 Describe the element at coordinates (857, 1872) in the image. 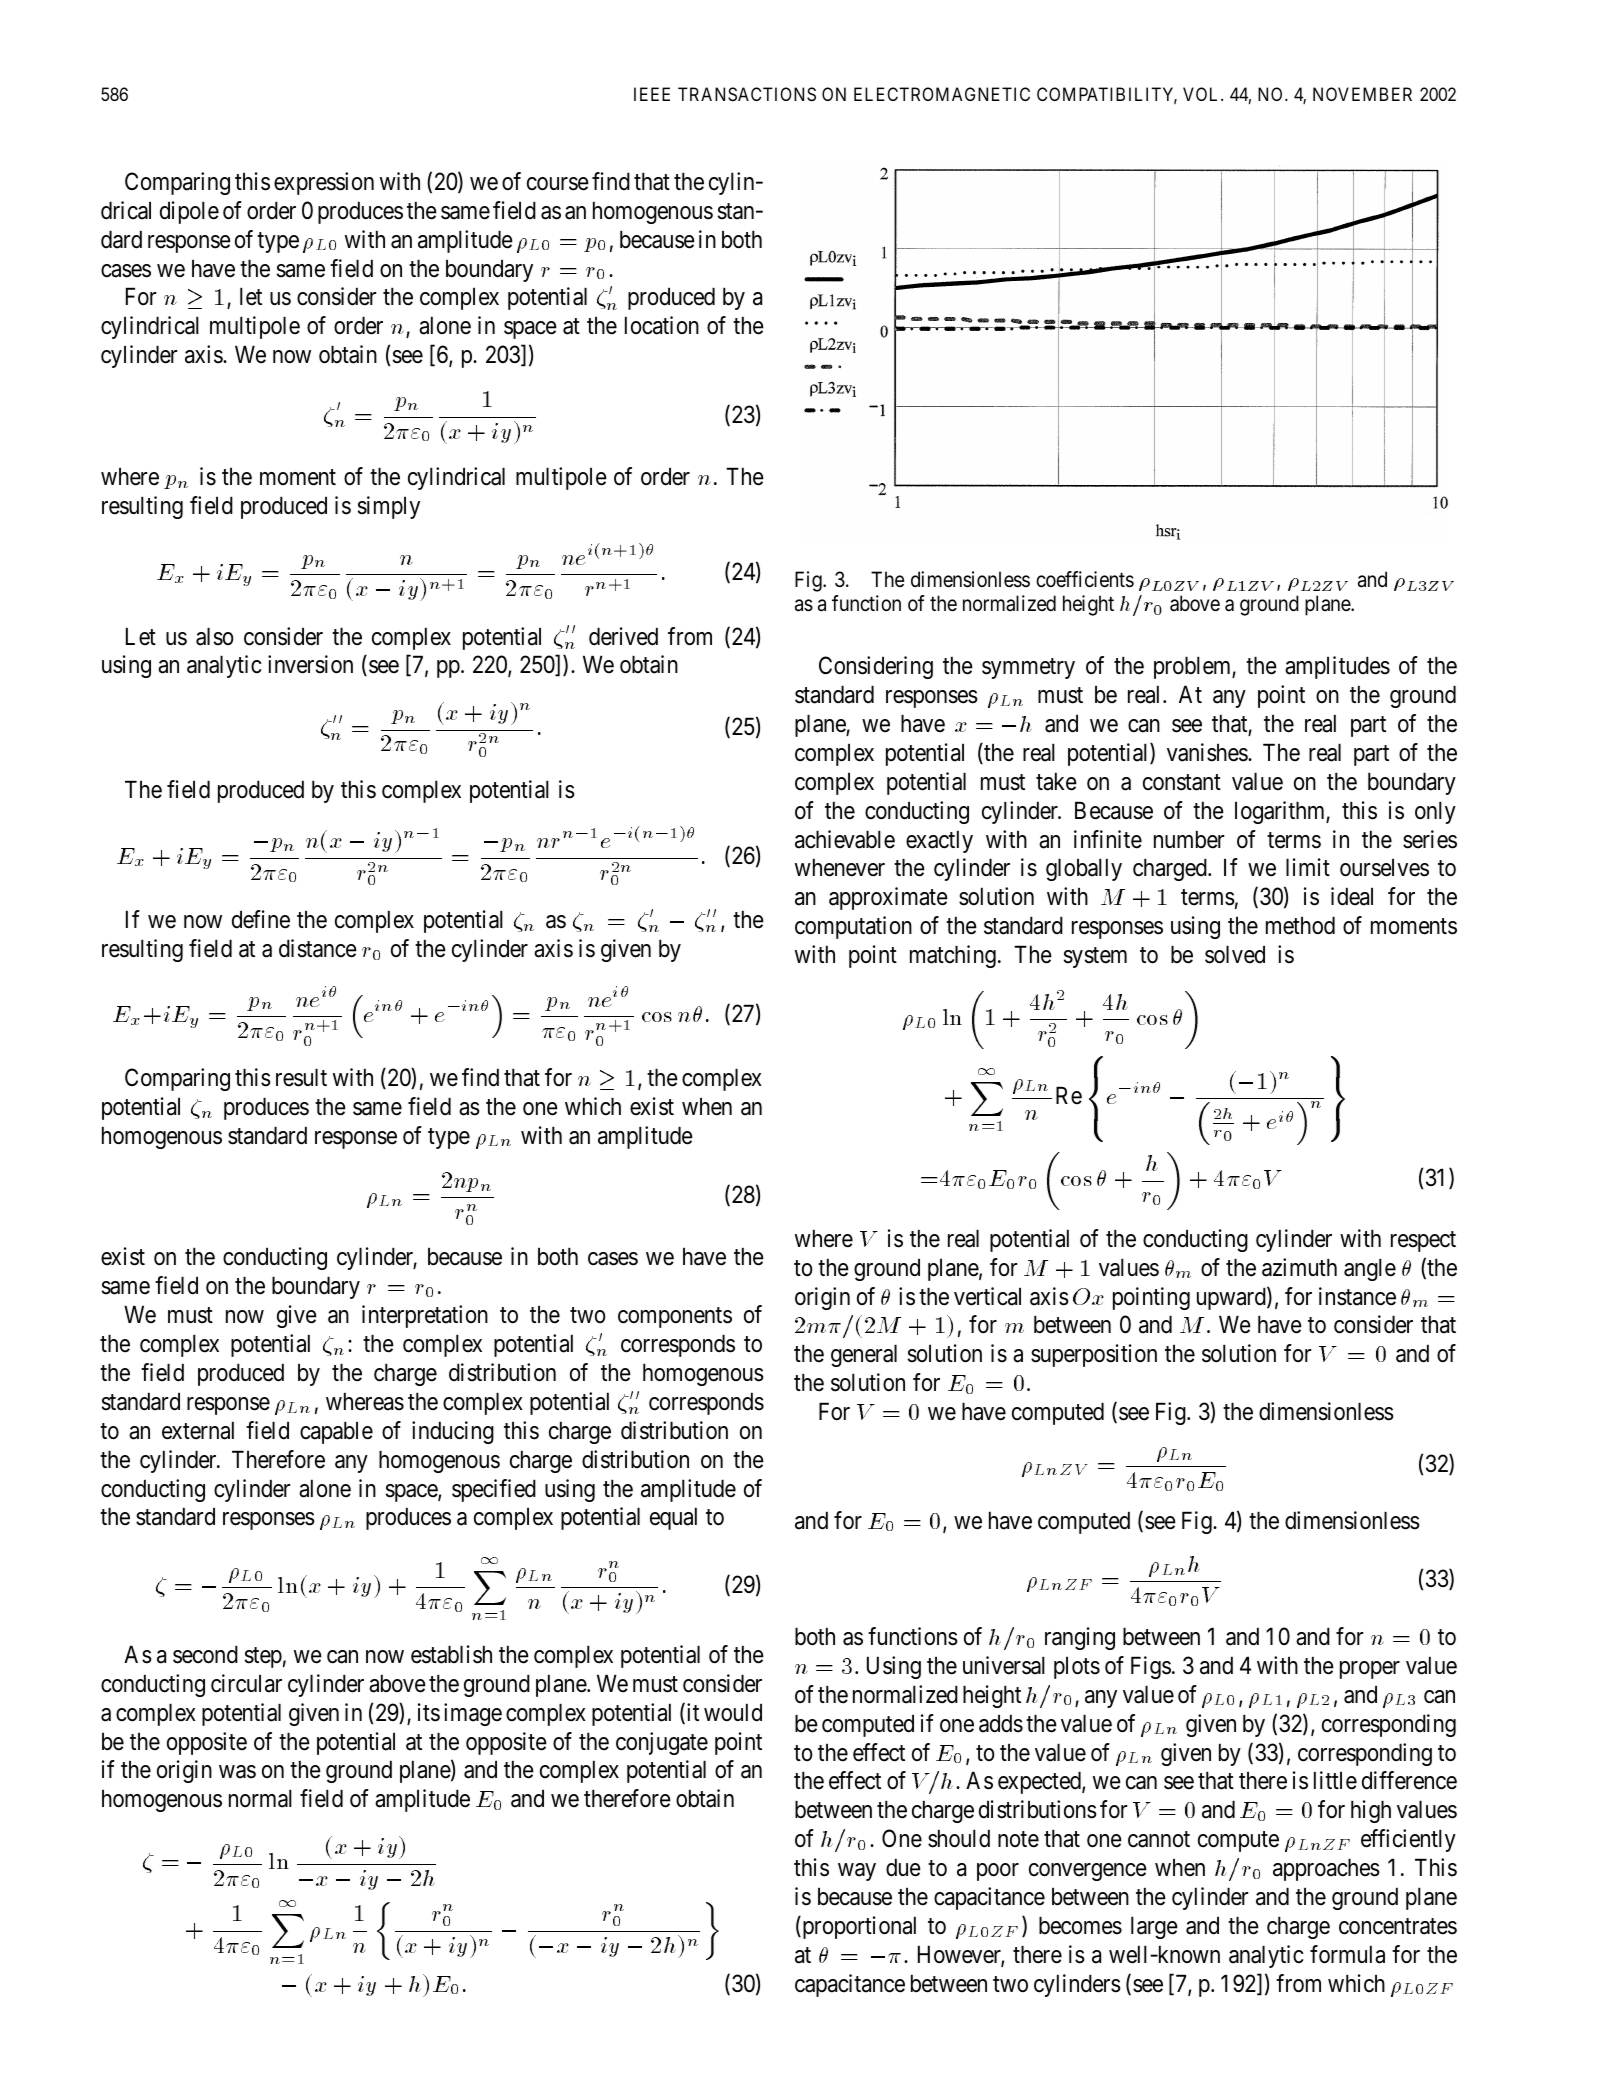

I see `way` at that location.
